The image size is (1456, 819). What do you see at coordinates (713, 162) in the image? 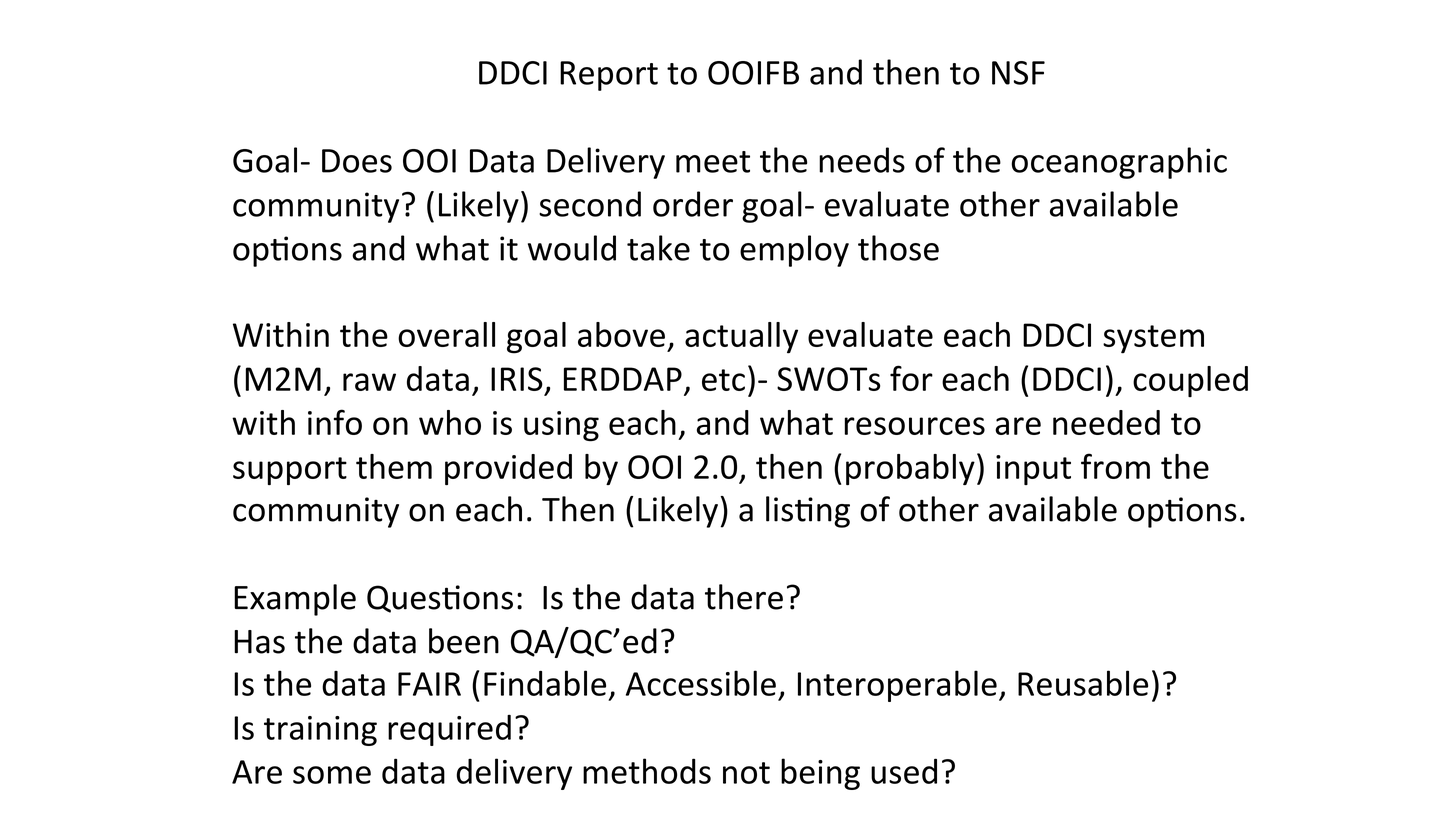
I see `meet` at bounding box center [713, 162].
